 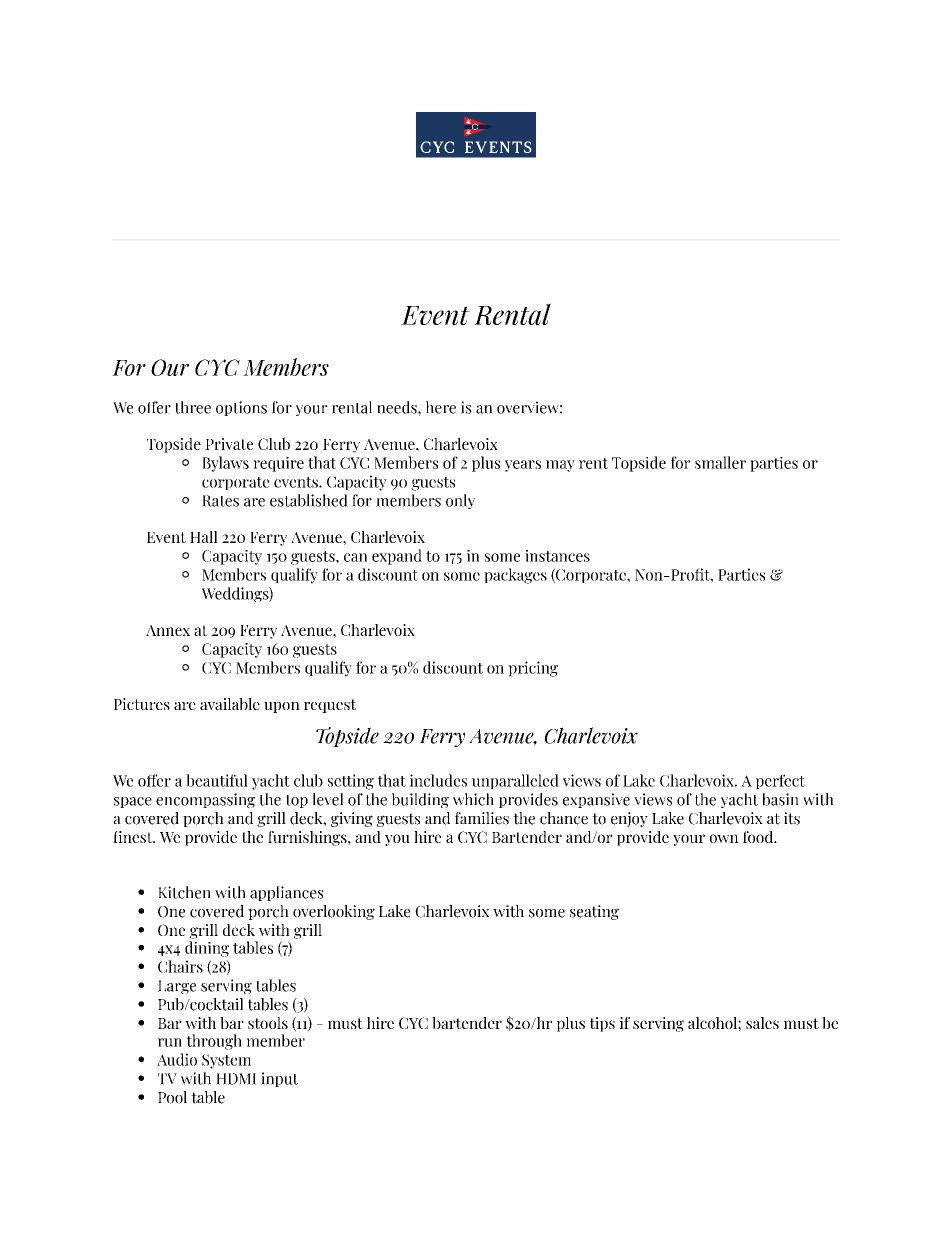 I want to click on perfect, so click(x=780, y=781).
